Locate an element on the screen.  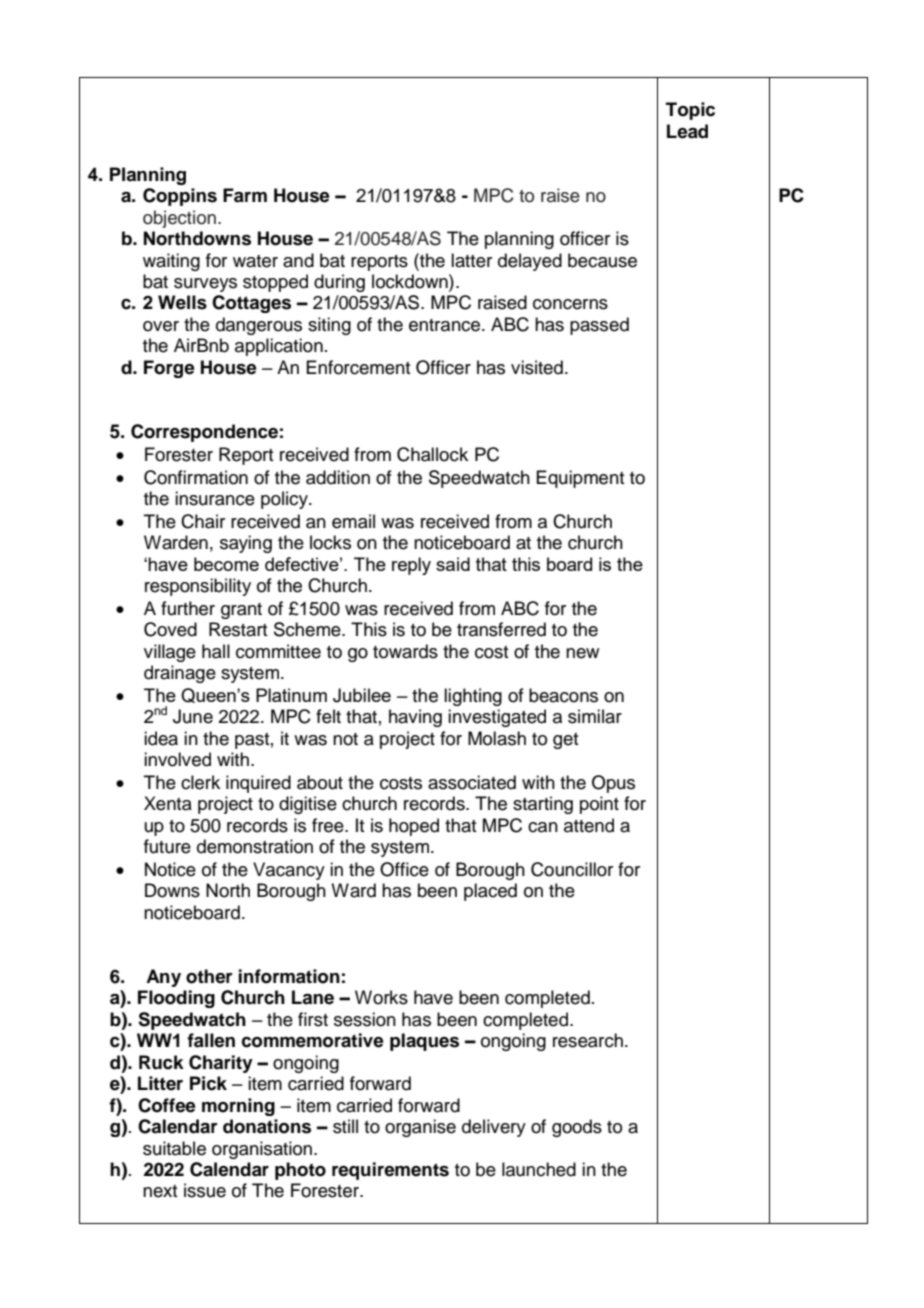
demonstration is located at coordinates (255, 846).
